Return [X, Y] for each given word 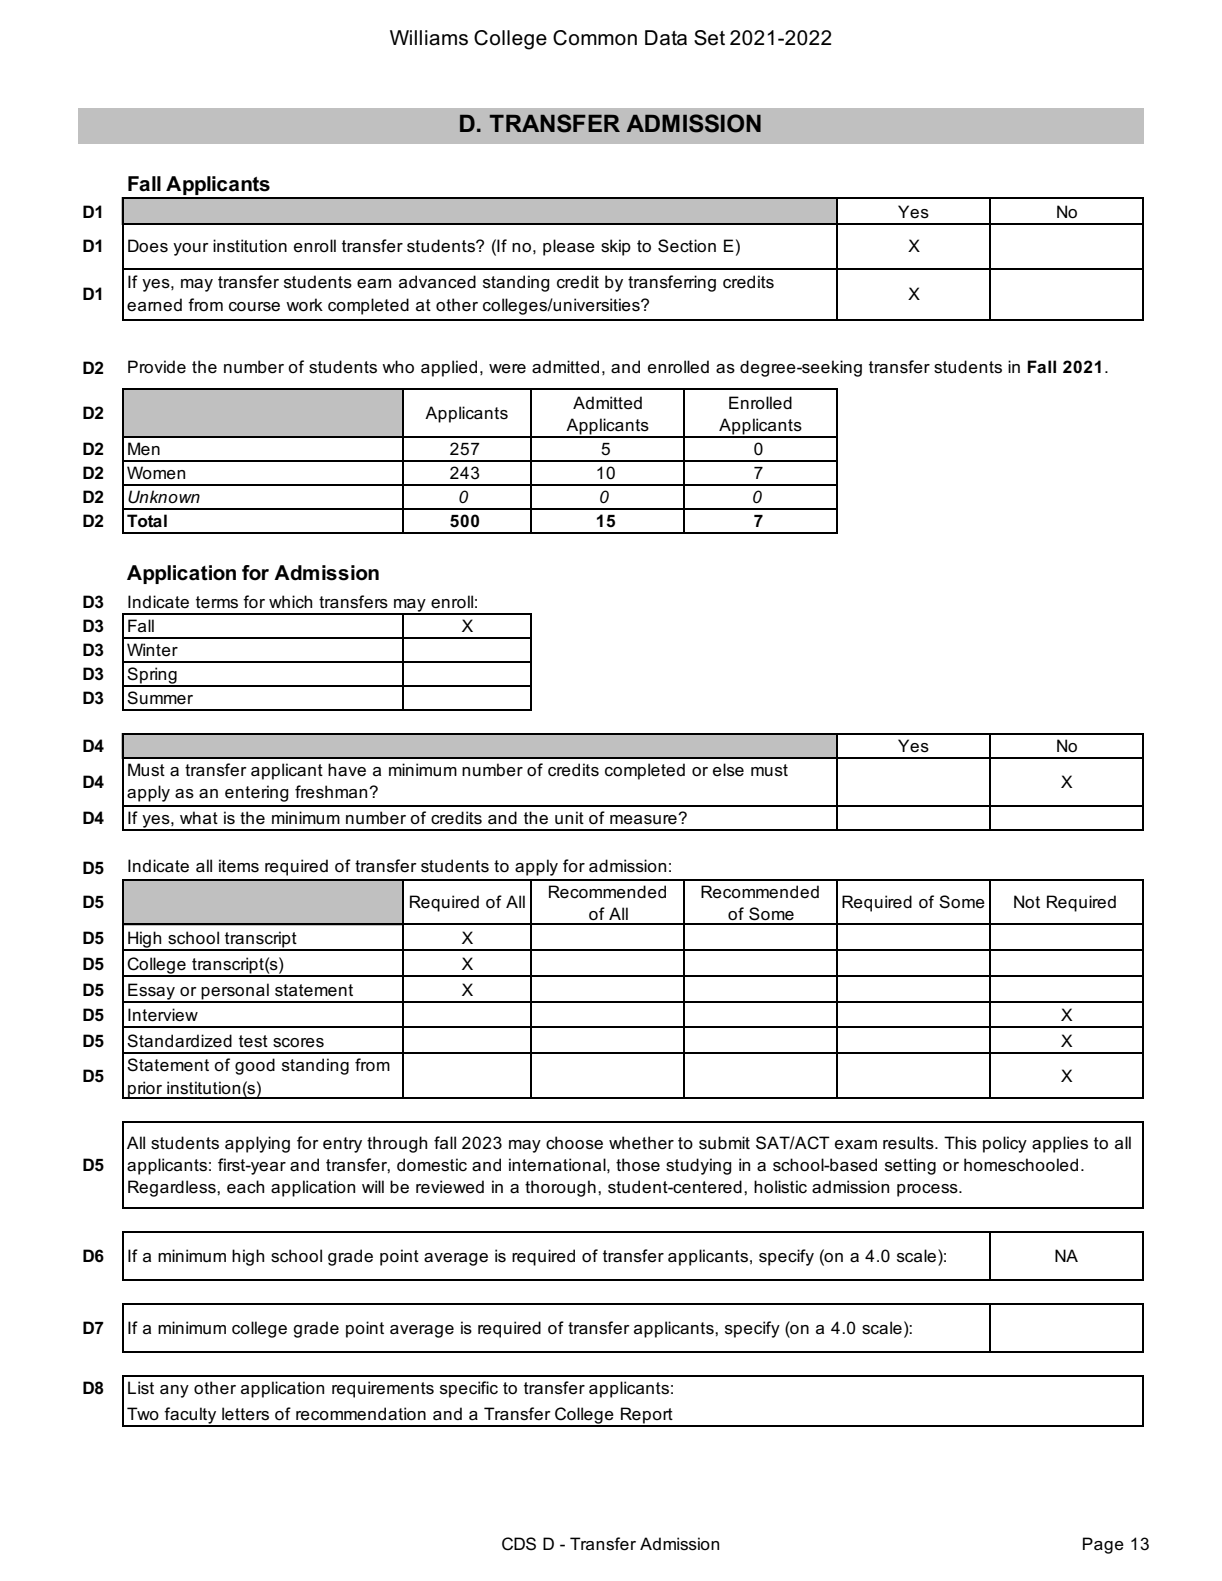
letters [245, 1414]
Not [1027, 902]
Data [666, 38]
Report [647, 1416]
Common [595, 38]
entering [257, 793]
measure [644, 819]
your [191, 249]
